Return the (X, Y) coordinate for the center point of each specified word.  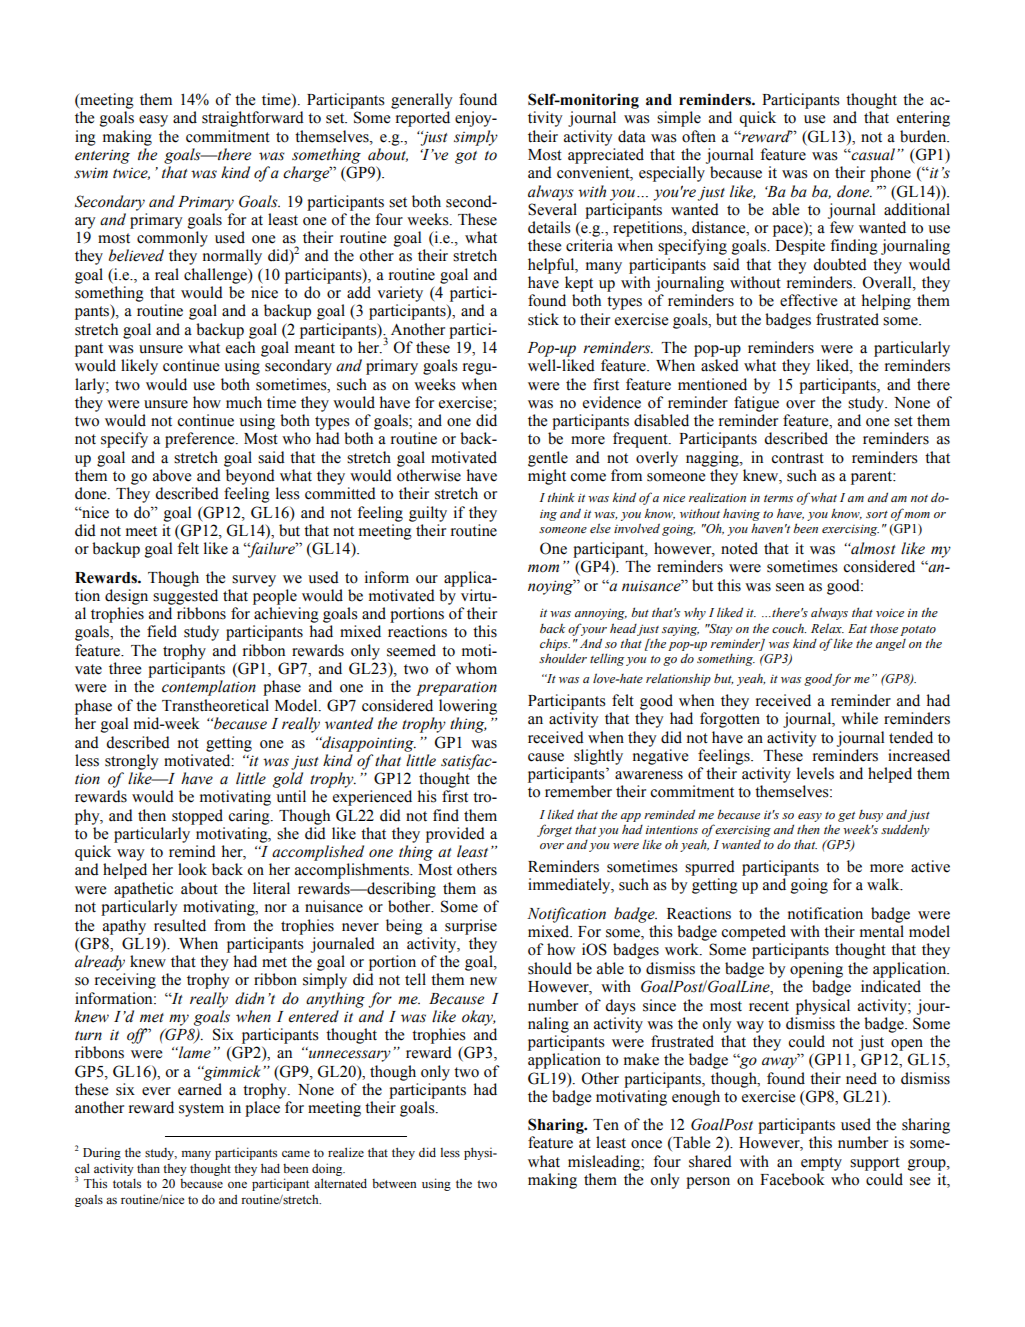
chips (555, 645)
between (394, 1183)
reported (423, 119)
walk (884, 884)
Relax (827, 628)
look (192, 869)
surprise (471, 927)
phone (890, 174)
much (244, 402)
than (148, 1168)
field (162, 631)
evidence (612, 402)
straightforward (253, 119)
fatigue (756, 404)
